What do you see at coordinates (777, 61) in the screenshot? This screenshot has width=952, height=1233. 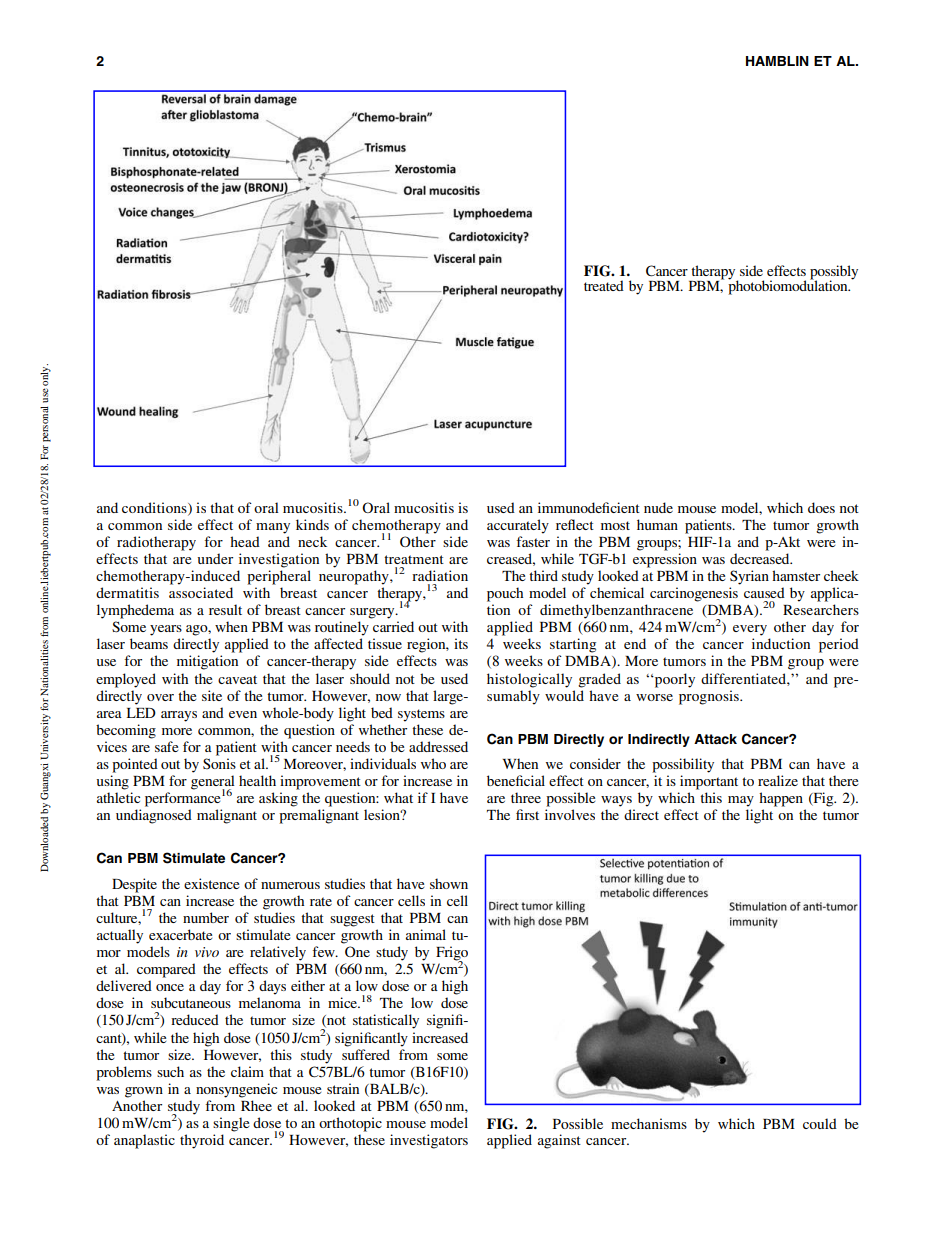 I see `HAMBLIN` at bounding box center [777, 61].
